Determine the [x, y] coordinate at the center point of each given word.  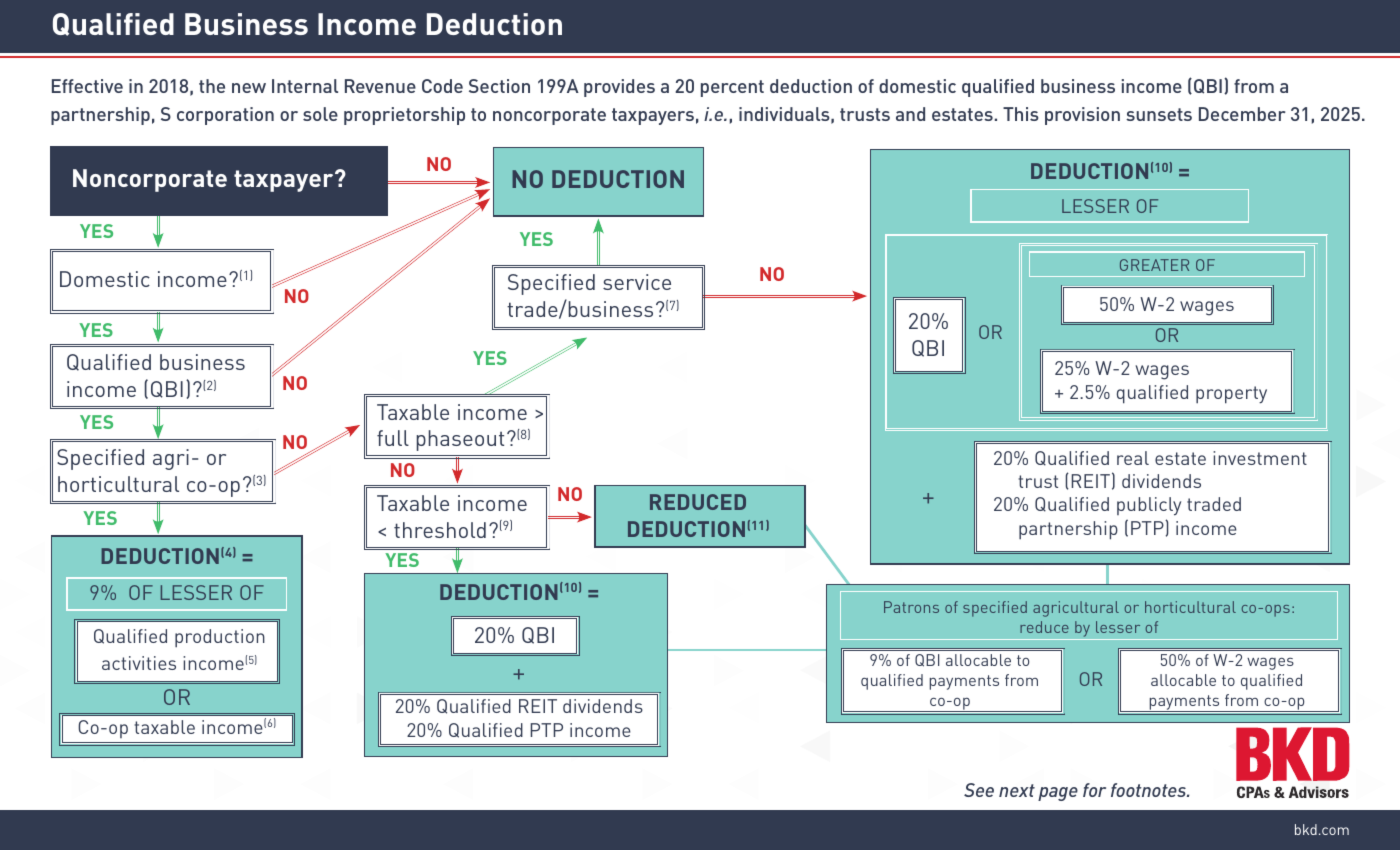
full [393, 438]
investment [1260, 458]
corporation [225, 116]
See [979, 790]
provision [1082, 116]
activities [139, 663]
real [1133, 458]
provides [619, 88]
